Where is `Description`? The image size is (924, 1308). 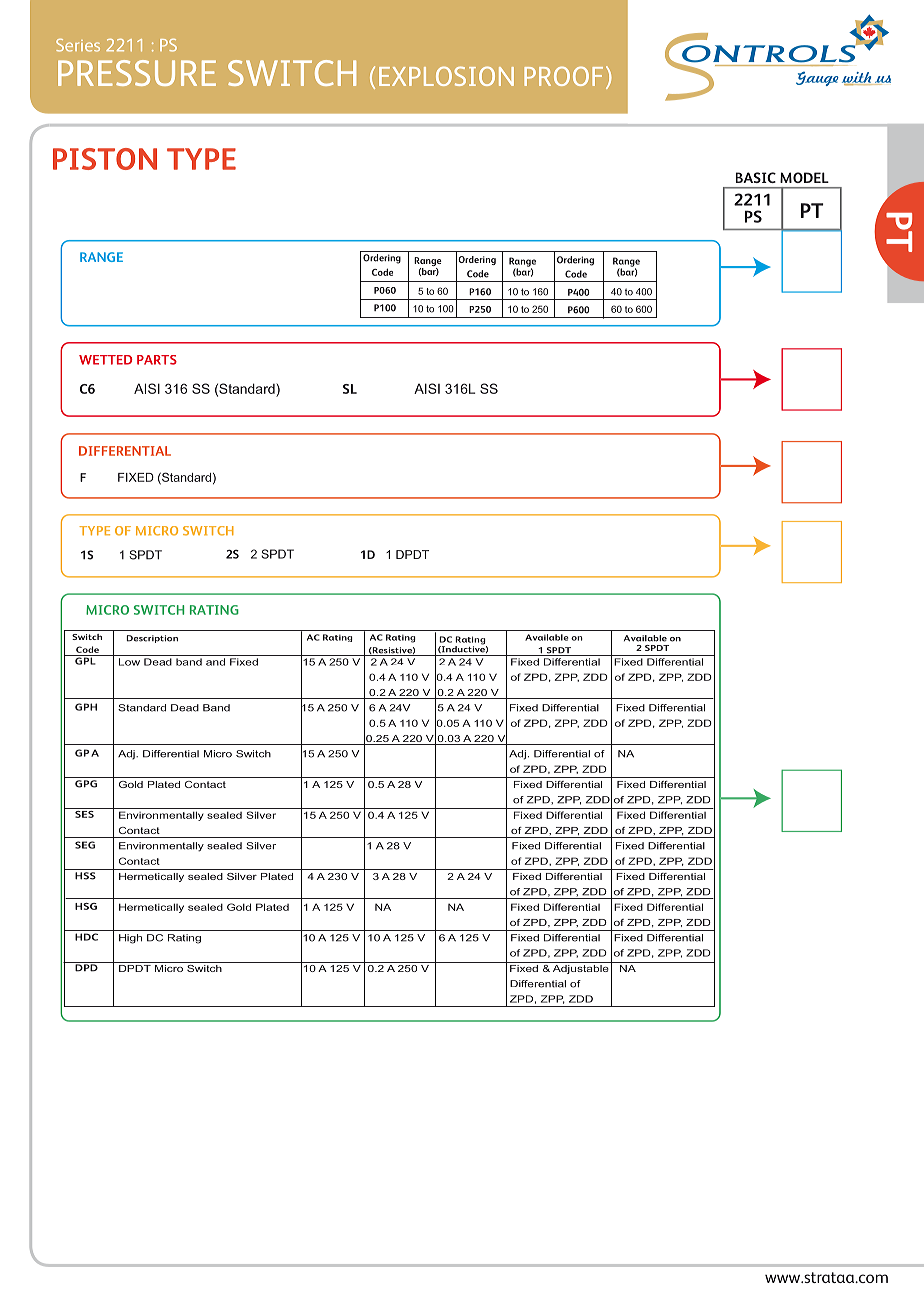
Description is located at coordinates (152, 639).
